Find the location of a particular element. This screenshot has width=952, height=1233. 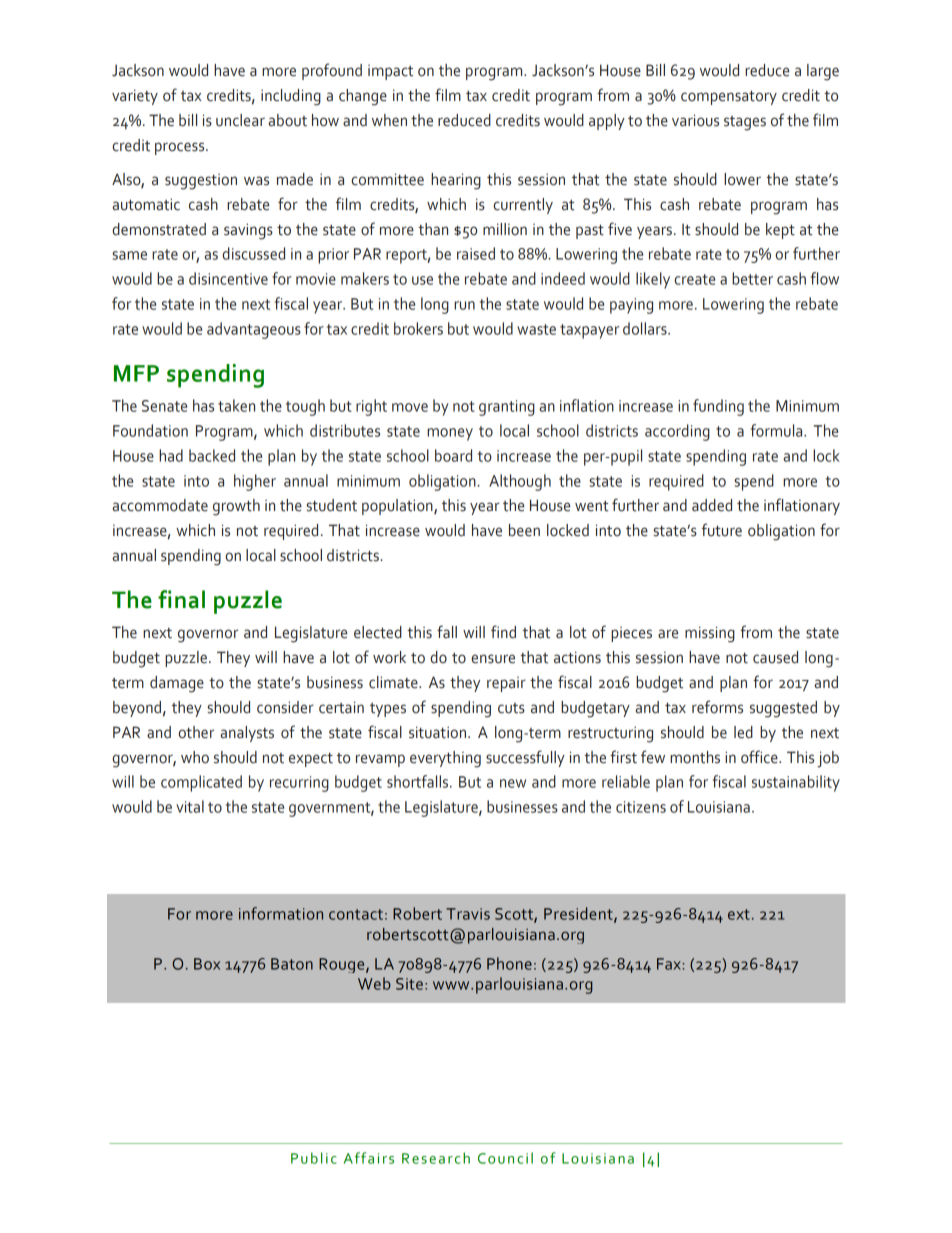

complicated is located at coordinates (201, 783).
